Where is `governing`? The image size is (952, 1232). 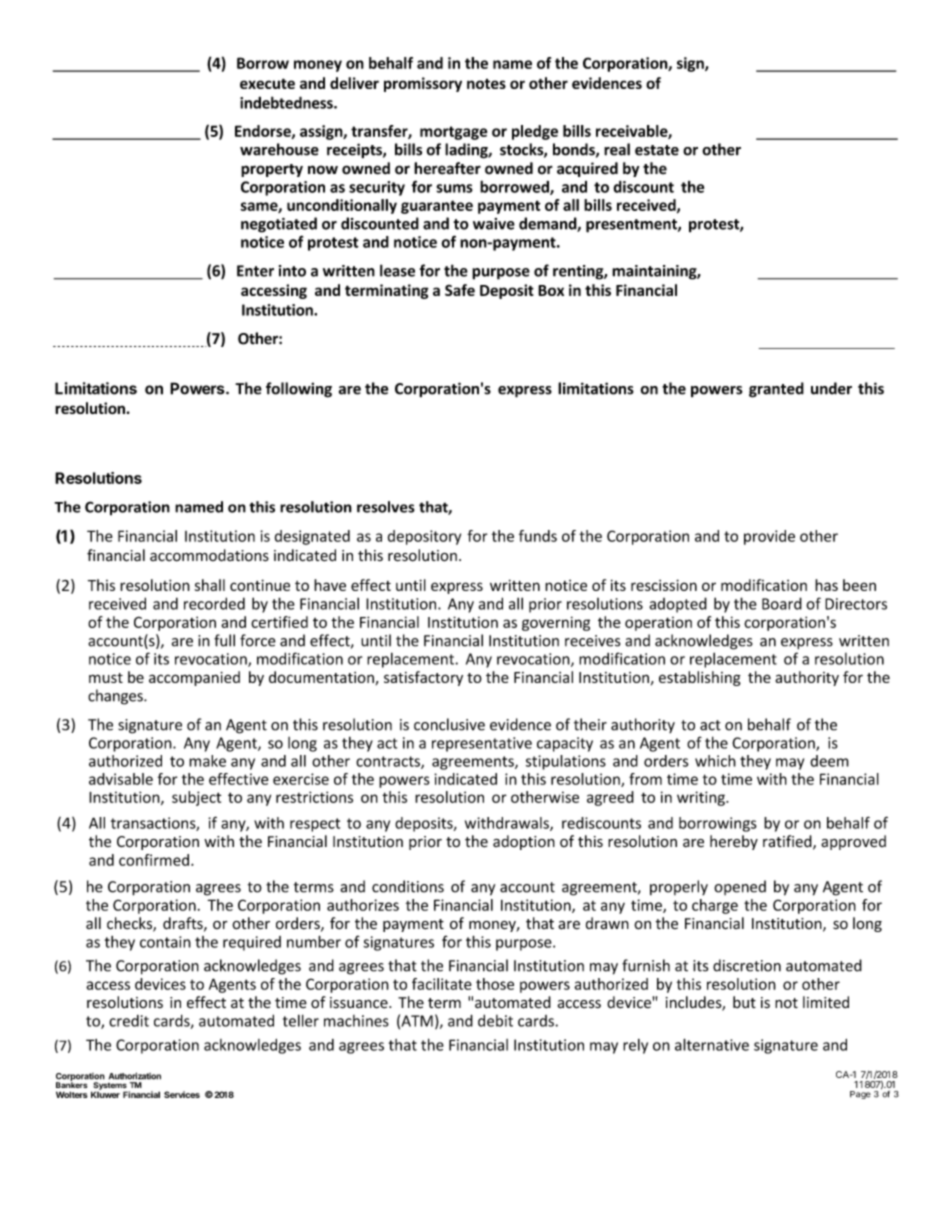 governing is located at coordinates (556, 623).
